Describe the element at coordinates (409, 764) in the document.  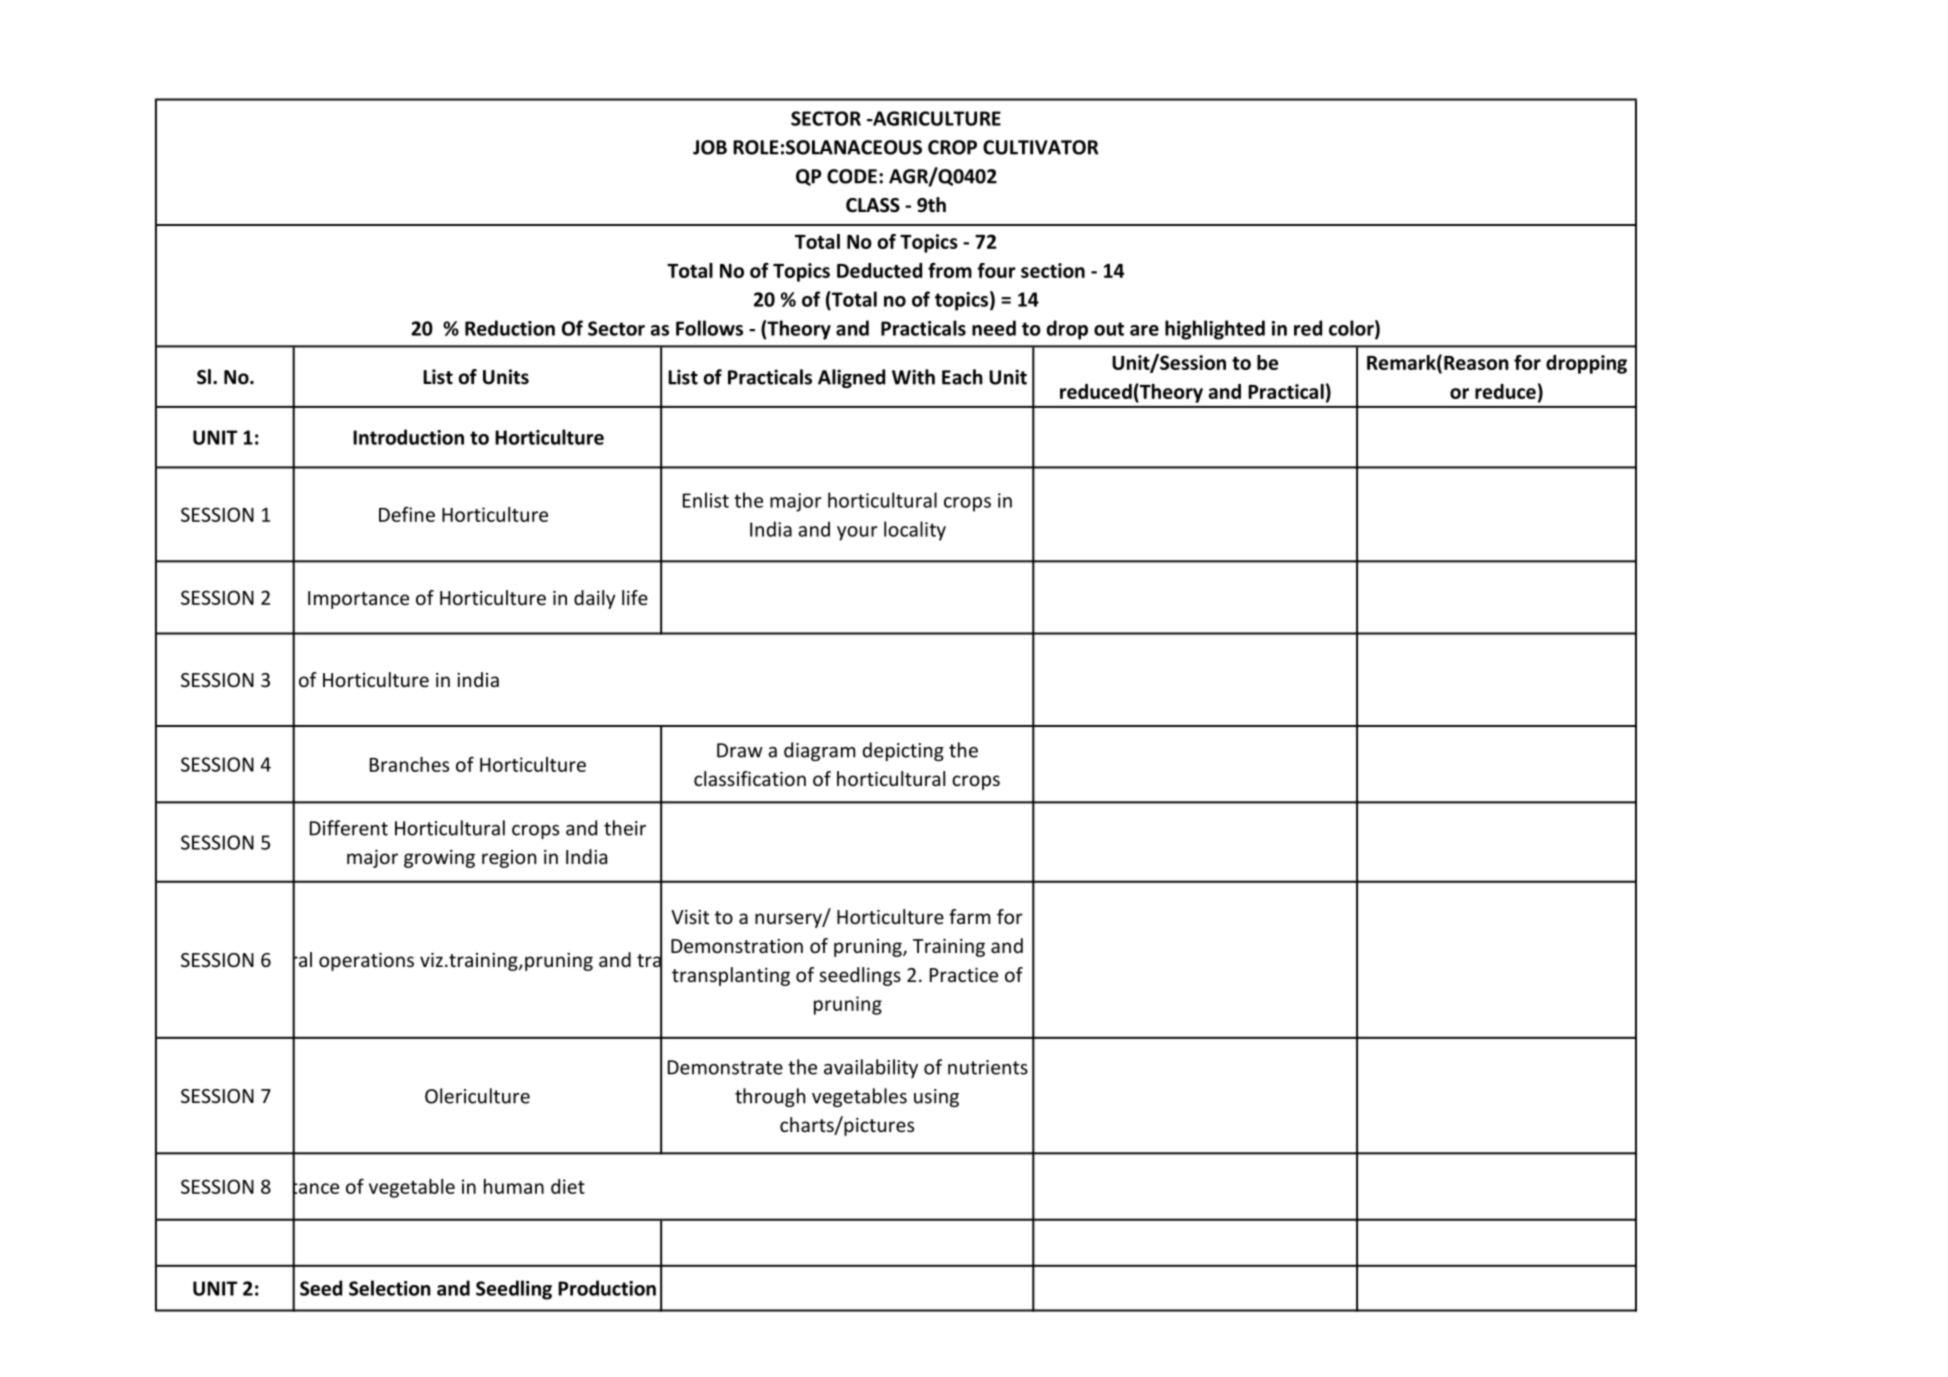
I see `Branches` at that location.
